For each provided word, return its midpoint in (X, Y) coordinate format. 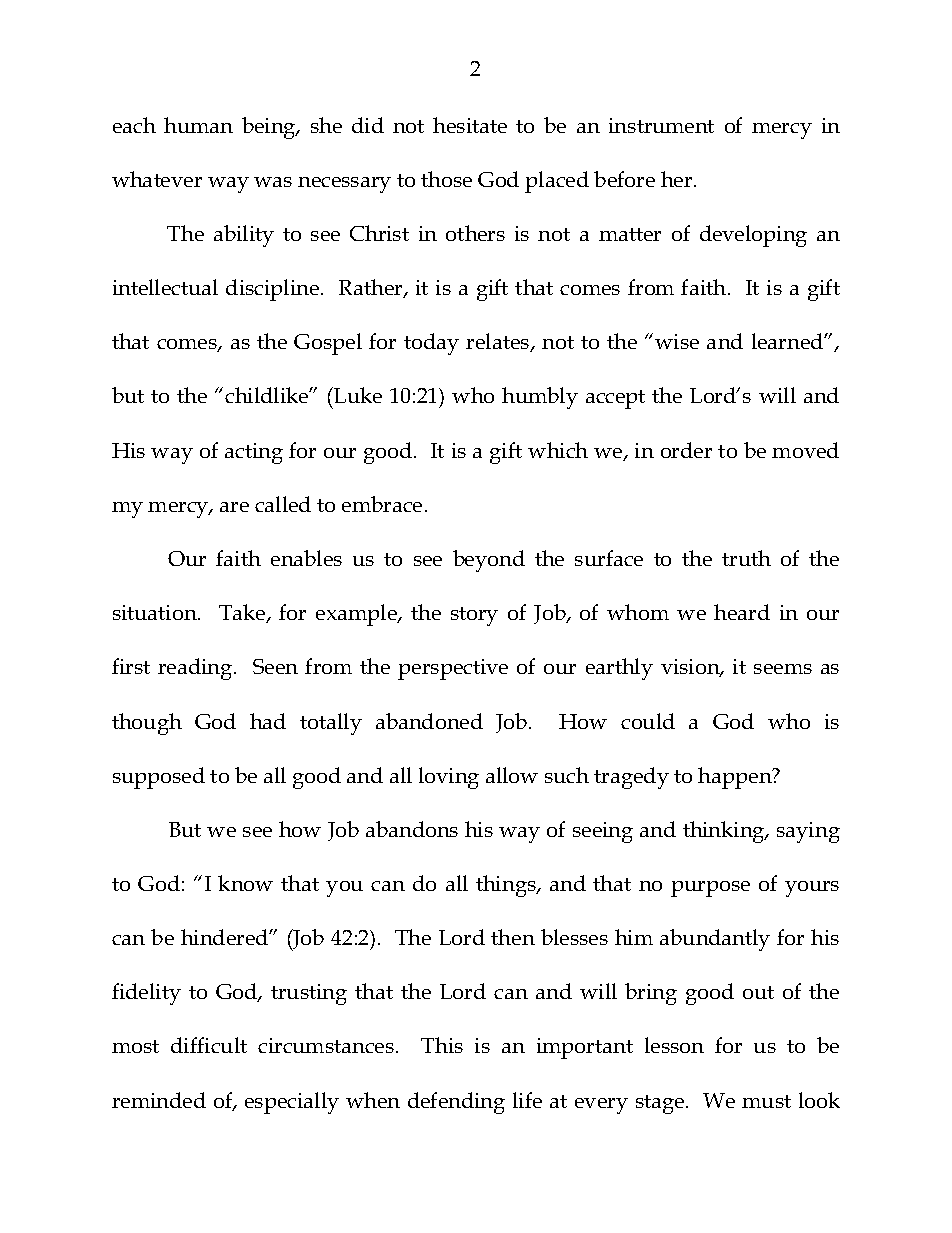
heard (742, 612)
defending (456, 1103)
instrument (661, 125)
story (474, 616)
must (766, 1101)
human (198, 125)
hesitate (470, 125)
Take (243, 613)
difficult (209, 1045)
